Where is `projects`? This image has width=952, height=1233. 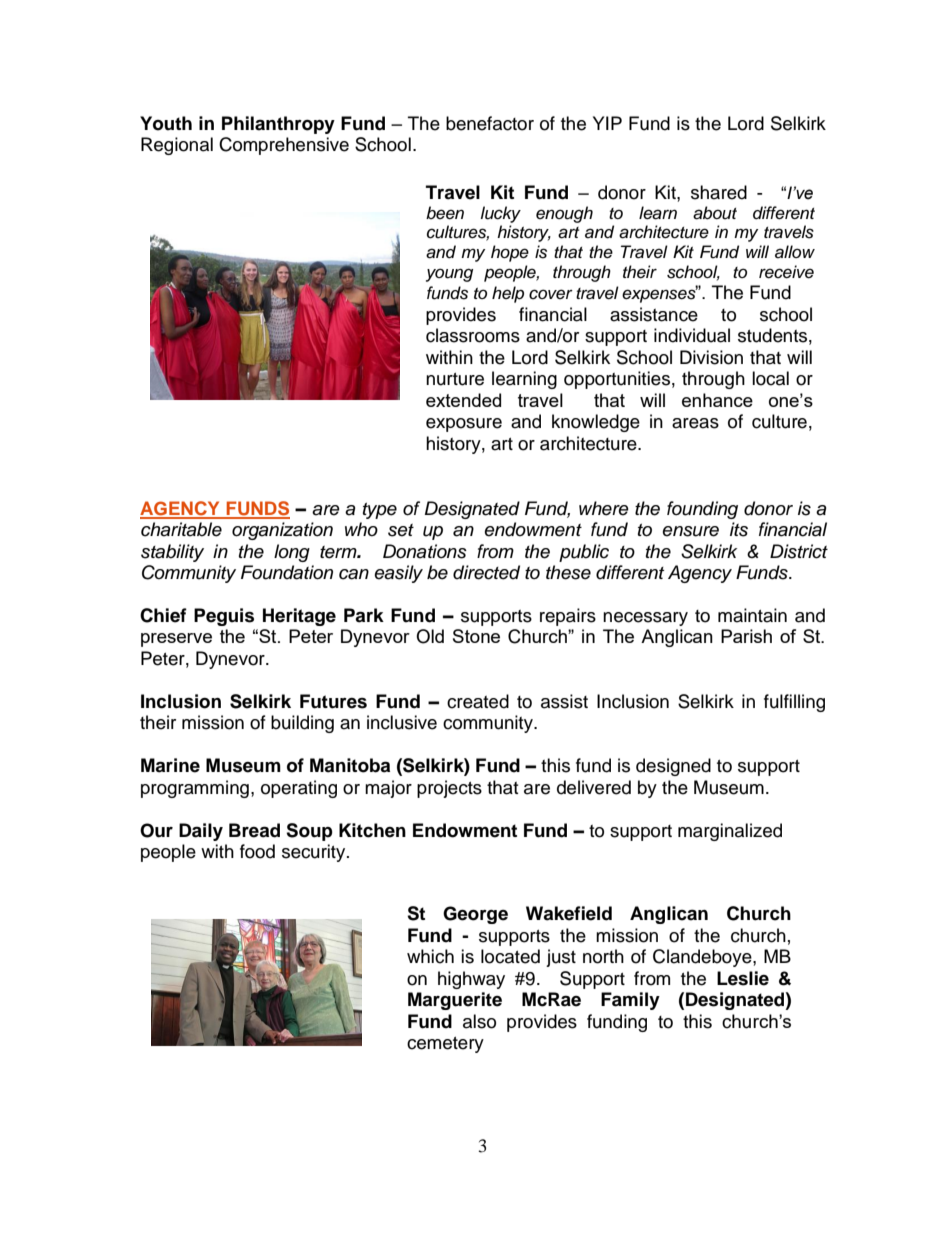
projects is located at coordinates (449, 789).
